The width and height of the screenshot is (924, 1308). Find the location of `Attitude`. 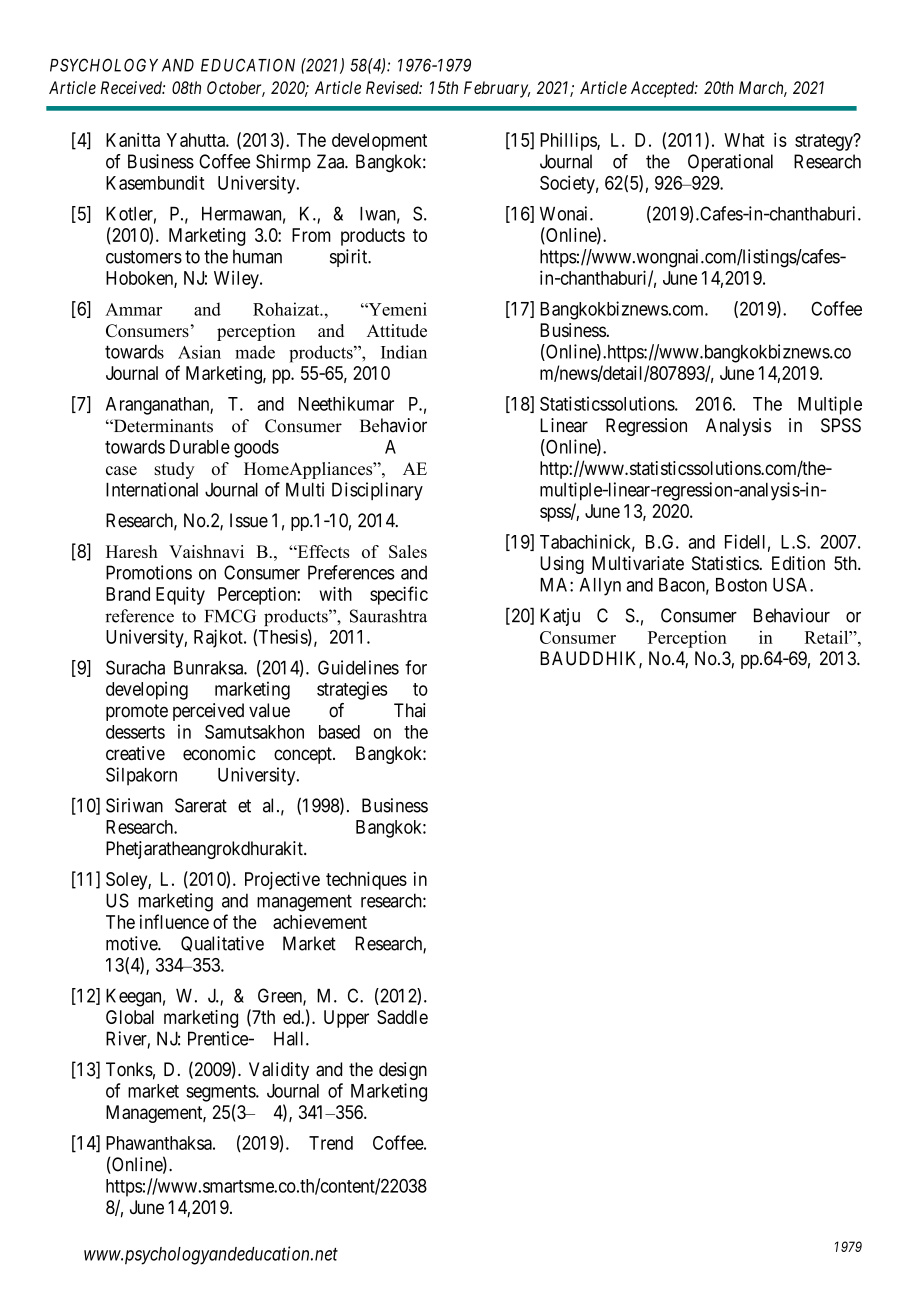

Attitude is located at coordinates (397, 330).
